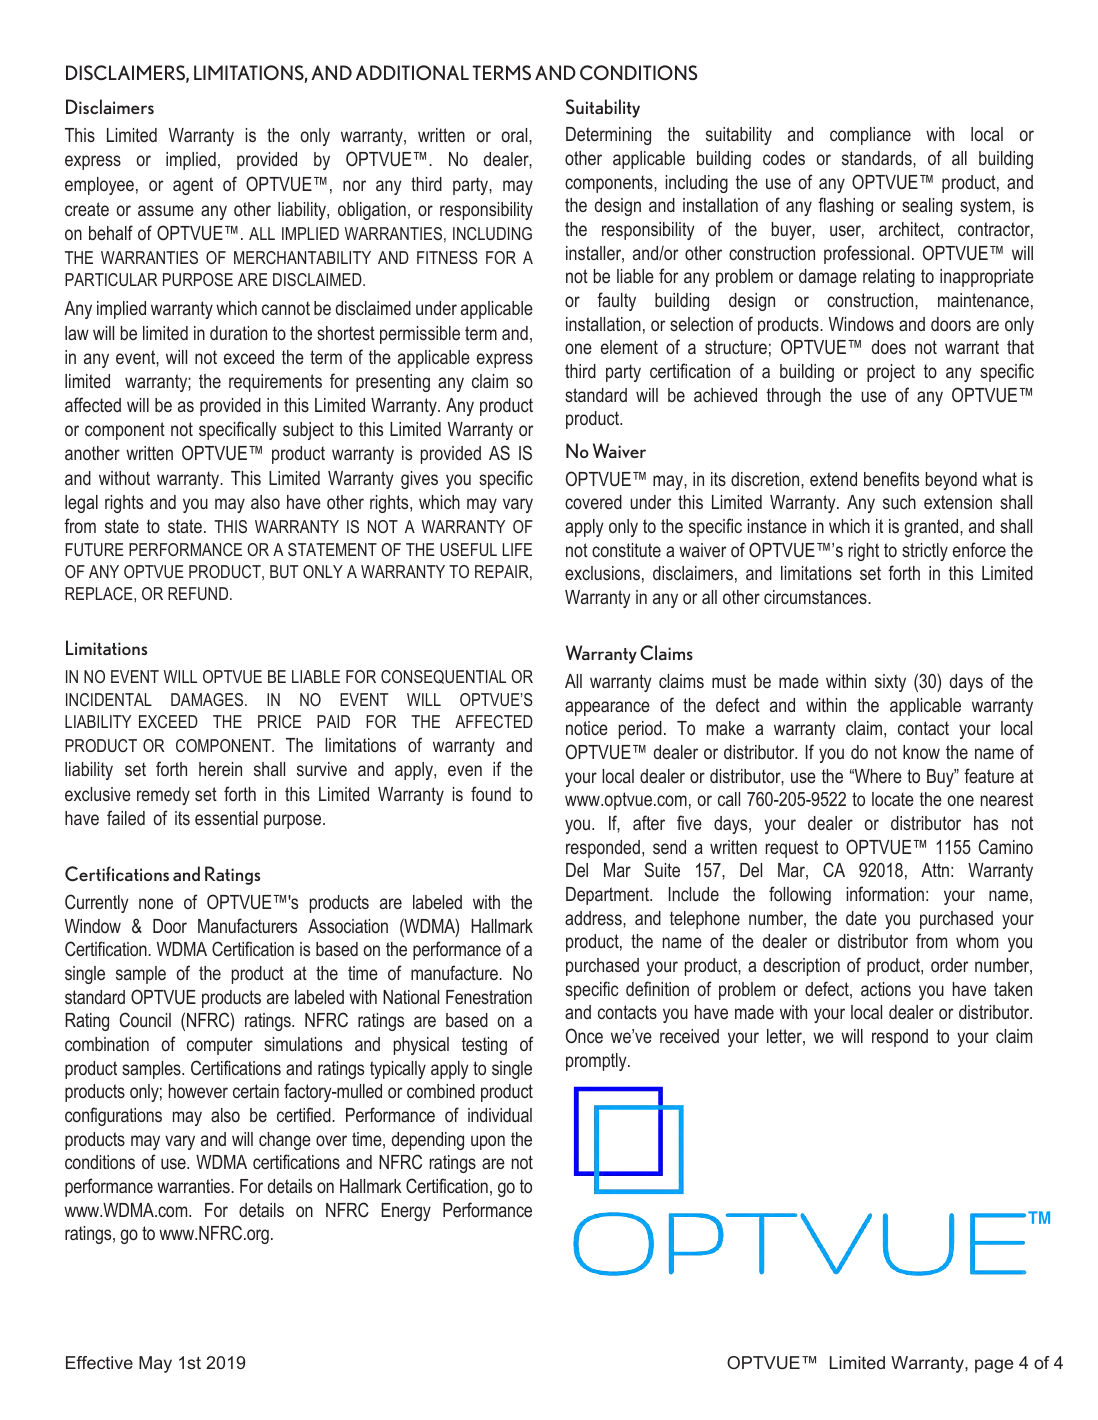  What do you see at coordinates (285, 1141) in the screenshot?
I see `change` at bounding box center [285, 1141].
